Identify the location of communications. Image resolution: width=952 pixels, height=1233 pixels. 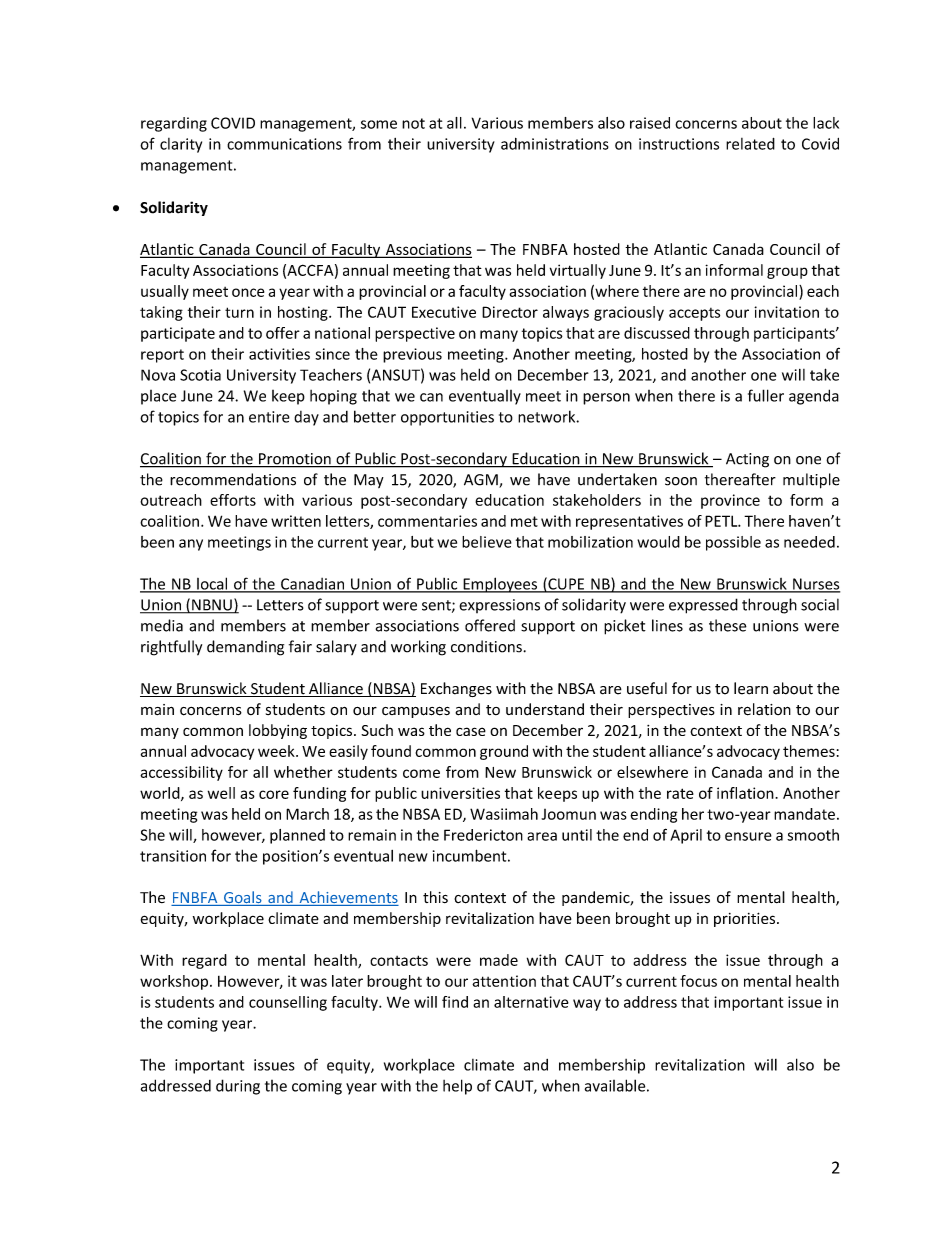
(284, 144).
